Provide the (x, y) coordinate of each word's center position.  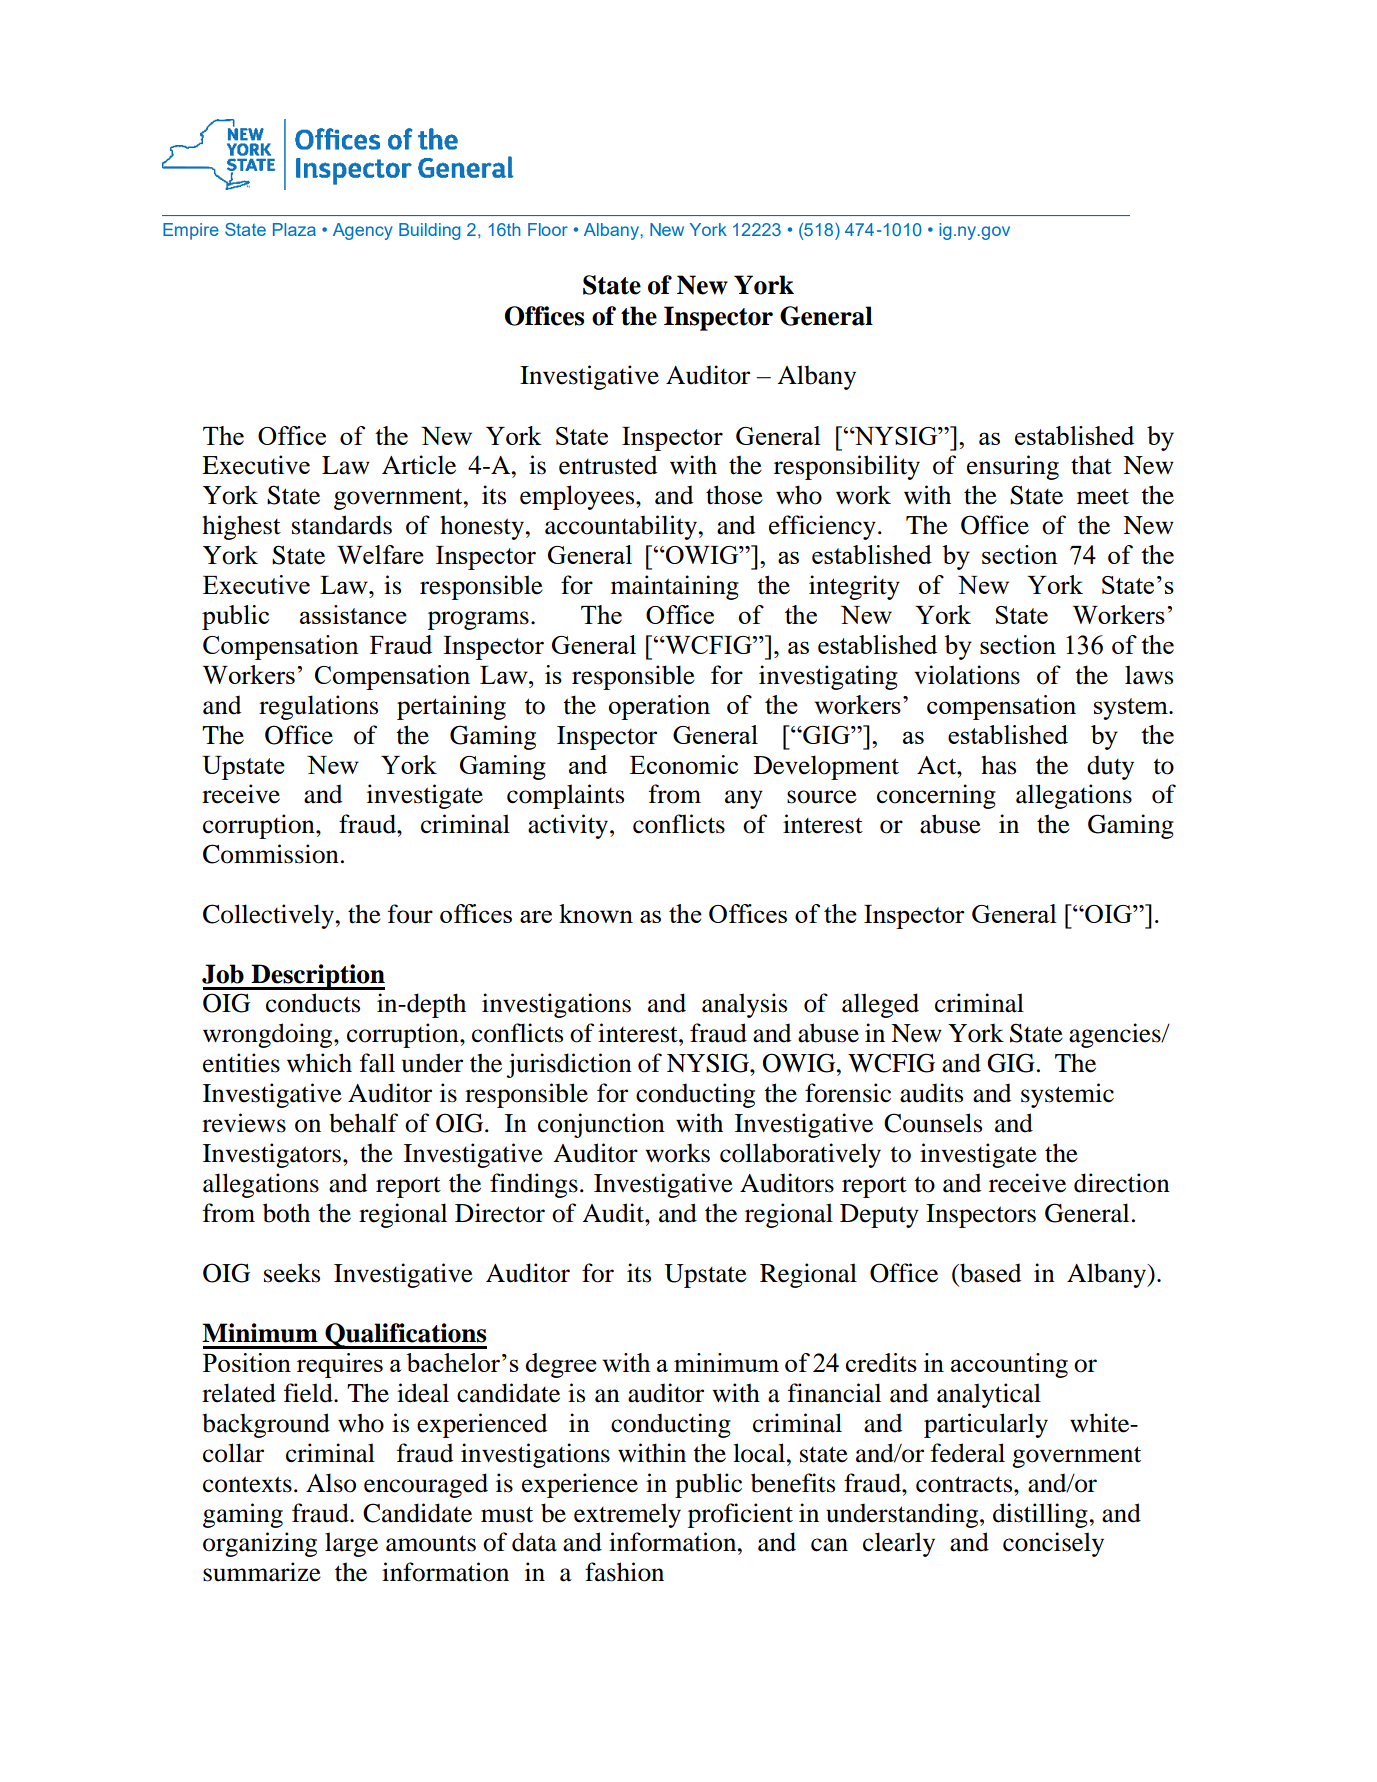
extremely (627, 1515)
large (351, 1544)
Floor (548, 229)
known (596, 913)
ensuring (1013, 467)
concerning (936, 796)
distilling (1040, 1515)
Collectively (268, 916)
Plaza (294, 229)
